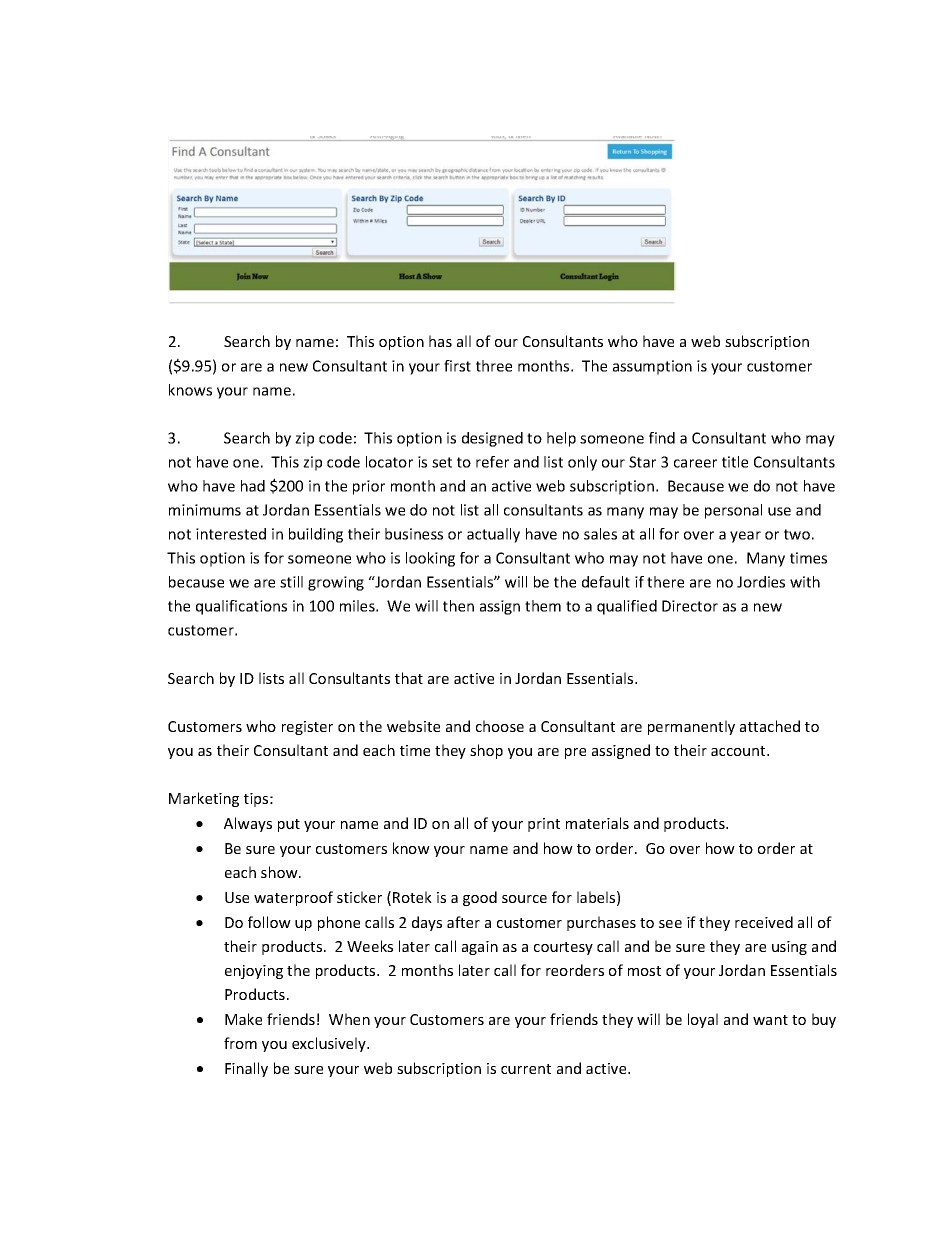 This screenshot has width=952, height=1233. What do you see at coordinates (739, 751) in the screenshot?
I see `account` at bounding box center [739, 751].
